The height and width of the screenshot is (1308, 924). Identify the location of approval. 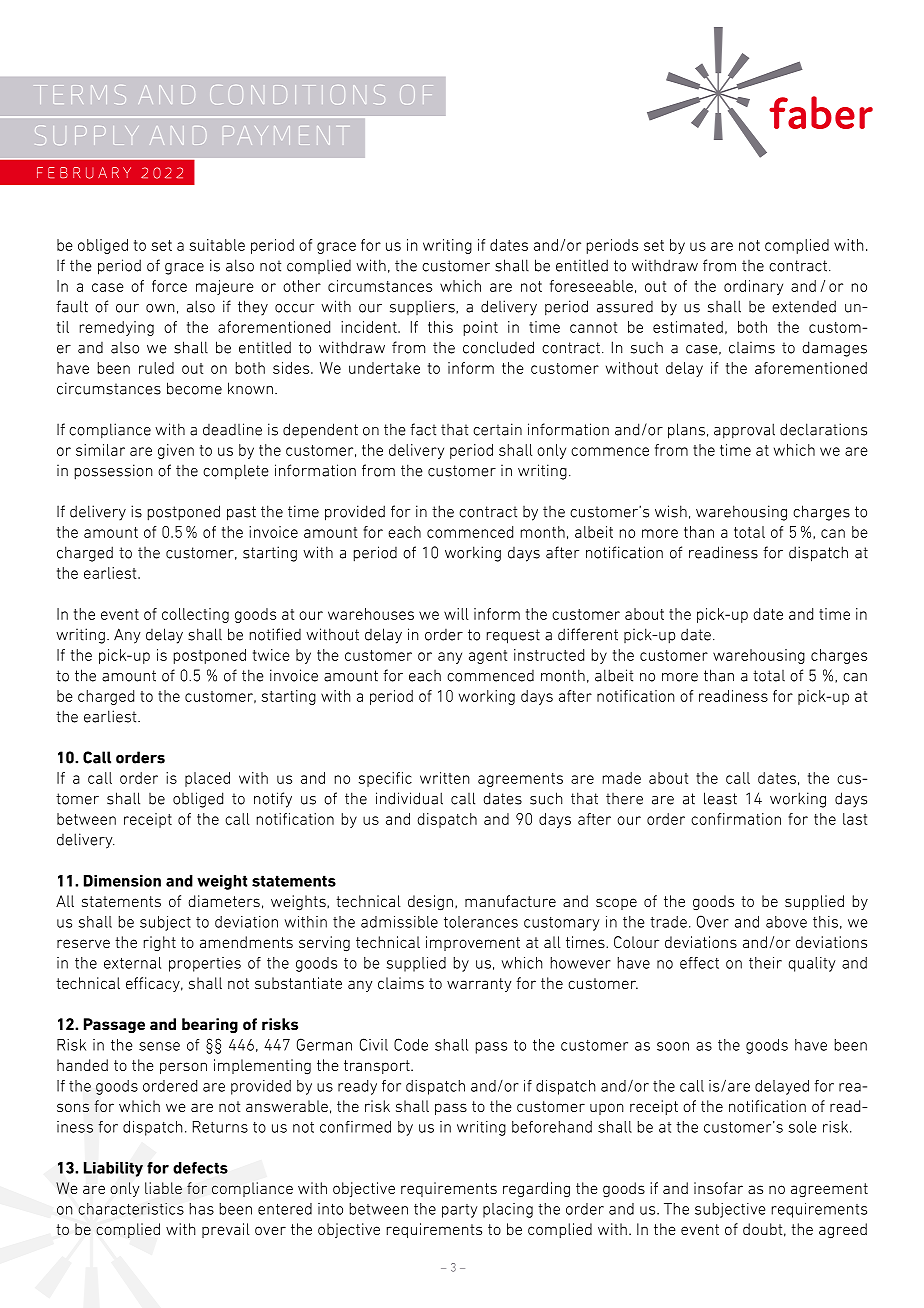
(744, 431).
